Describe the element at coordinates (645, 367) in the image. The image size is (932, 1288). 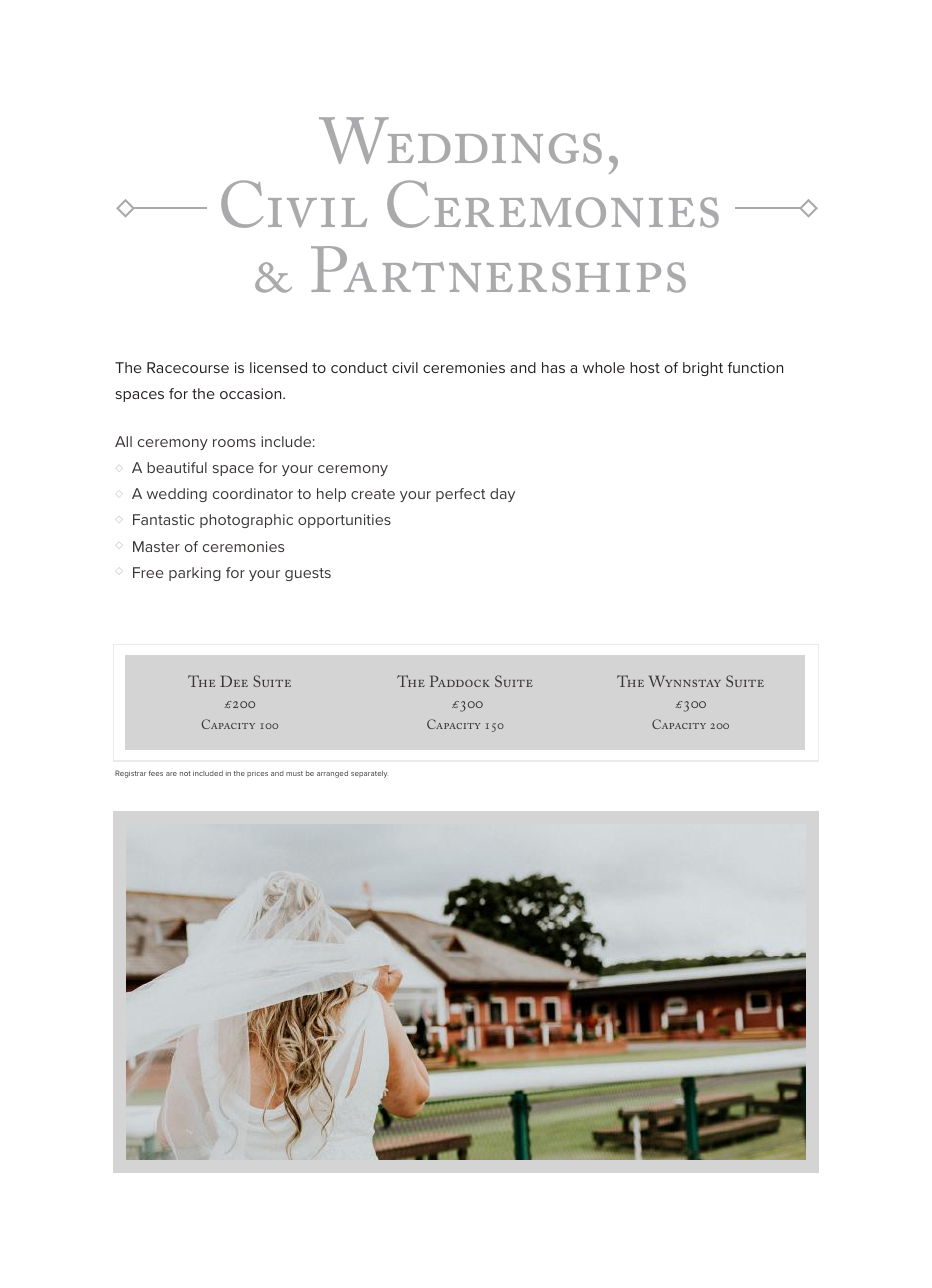
I see `host` at that location.
